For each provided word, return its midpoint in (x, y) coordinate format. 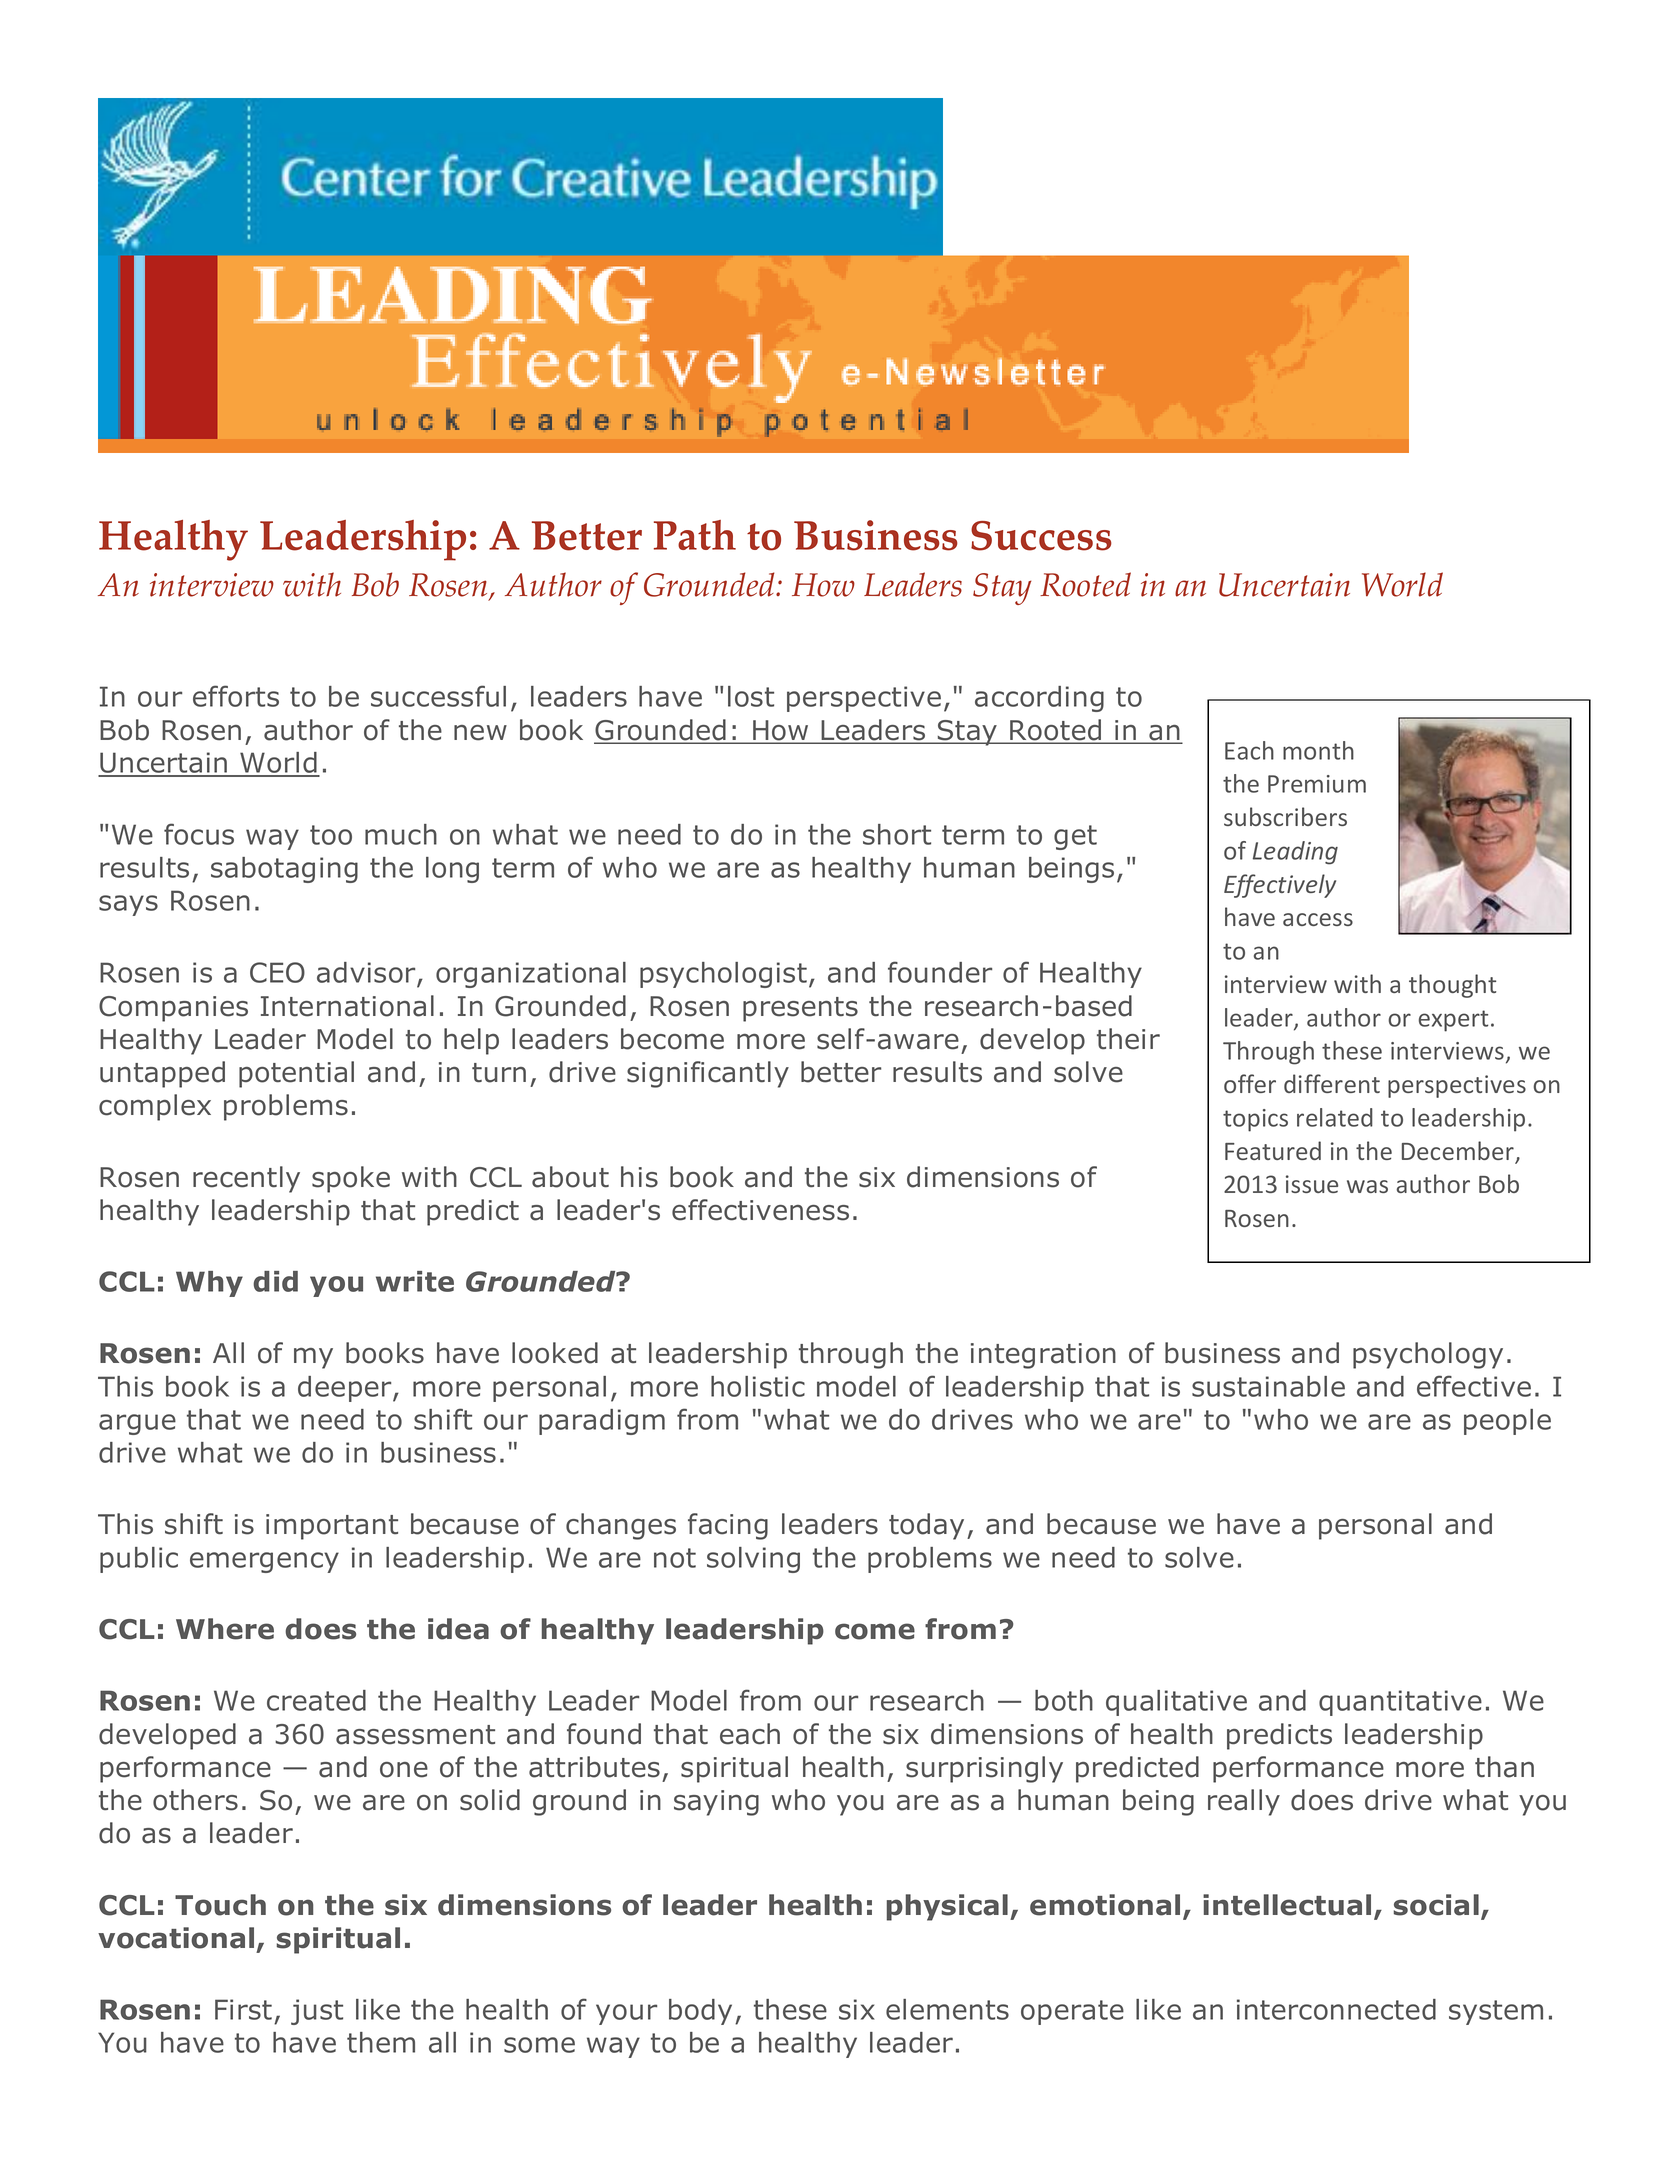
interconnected (1336, 2009)
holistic (758, 1386)
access (1318, 919)
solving (753, 1560)
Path (695, 535)
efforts (236, 696)
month (1318, 750)
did (275, 1281)
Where (225, 1629)
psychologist (723, 975)
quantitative (1400, 1703)
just (317, 2012)
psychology (1428, 1355)
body (700, 2012)
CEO (277, 972)
